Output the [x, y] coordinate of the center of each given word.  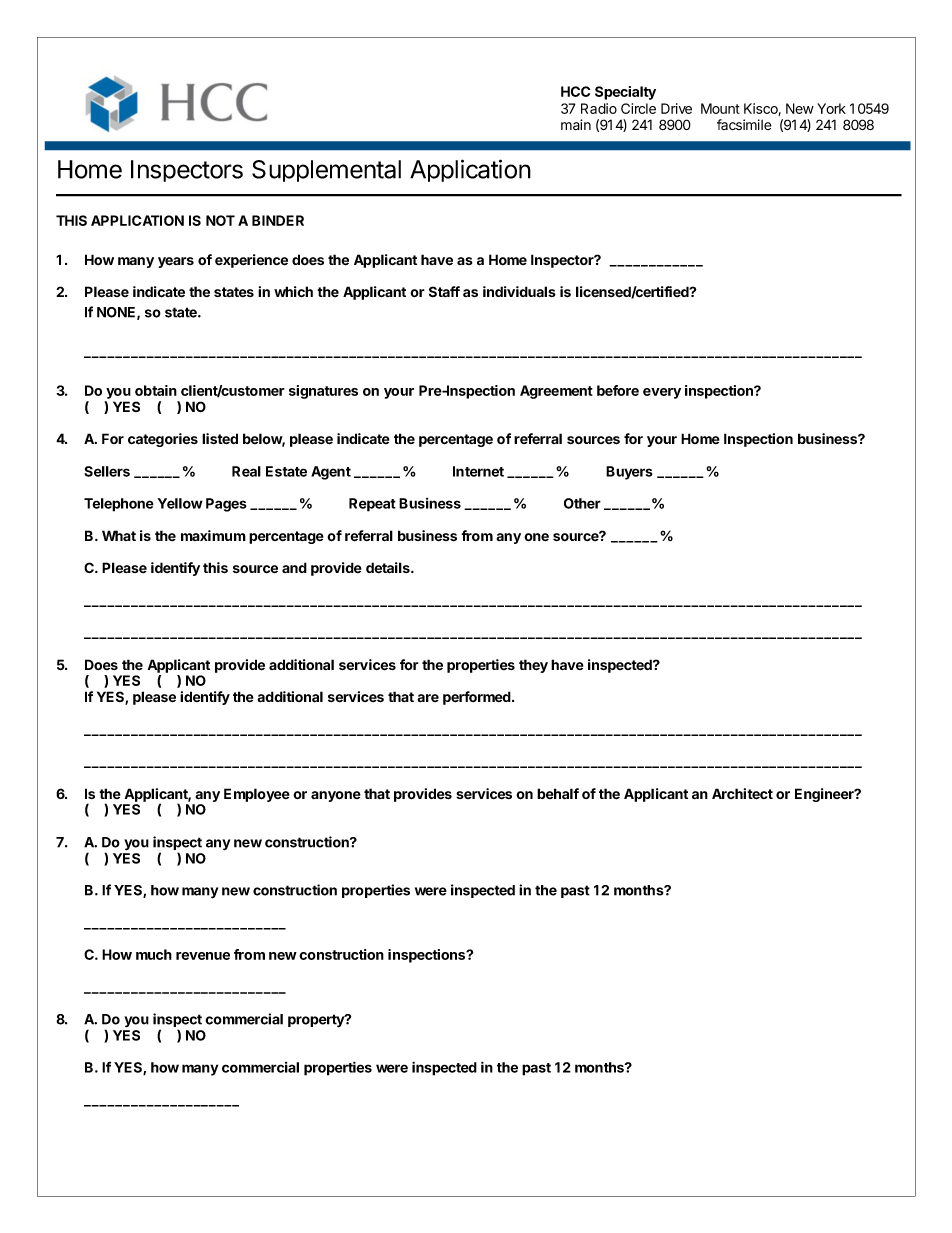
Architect [742, 794]
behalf [558, 793]
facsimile [744, 124]
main [576, 124]
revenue [203, 956]
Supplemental [326, 171]
